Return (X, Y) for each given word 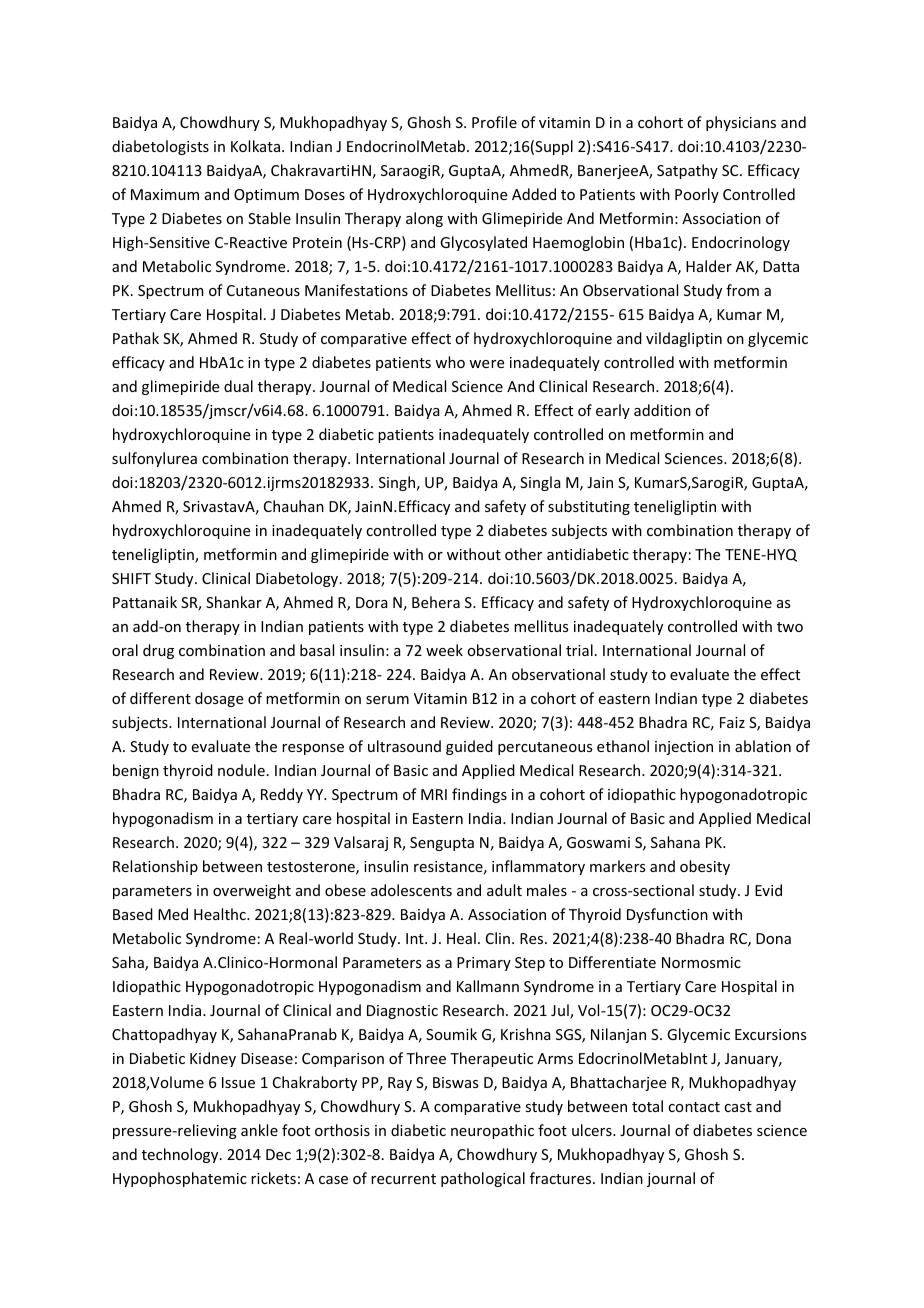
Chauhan (294, 506)
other (523, 554)
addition (662, 410)
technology (181, 1155)
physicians (741, 123)
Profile (494, 122)
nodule (241, 770)
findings (479, 795)
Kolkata (255, 146)
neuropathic (492, 1131)
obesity (705, 867)
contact (694, 1107)
